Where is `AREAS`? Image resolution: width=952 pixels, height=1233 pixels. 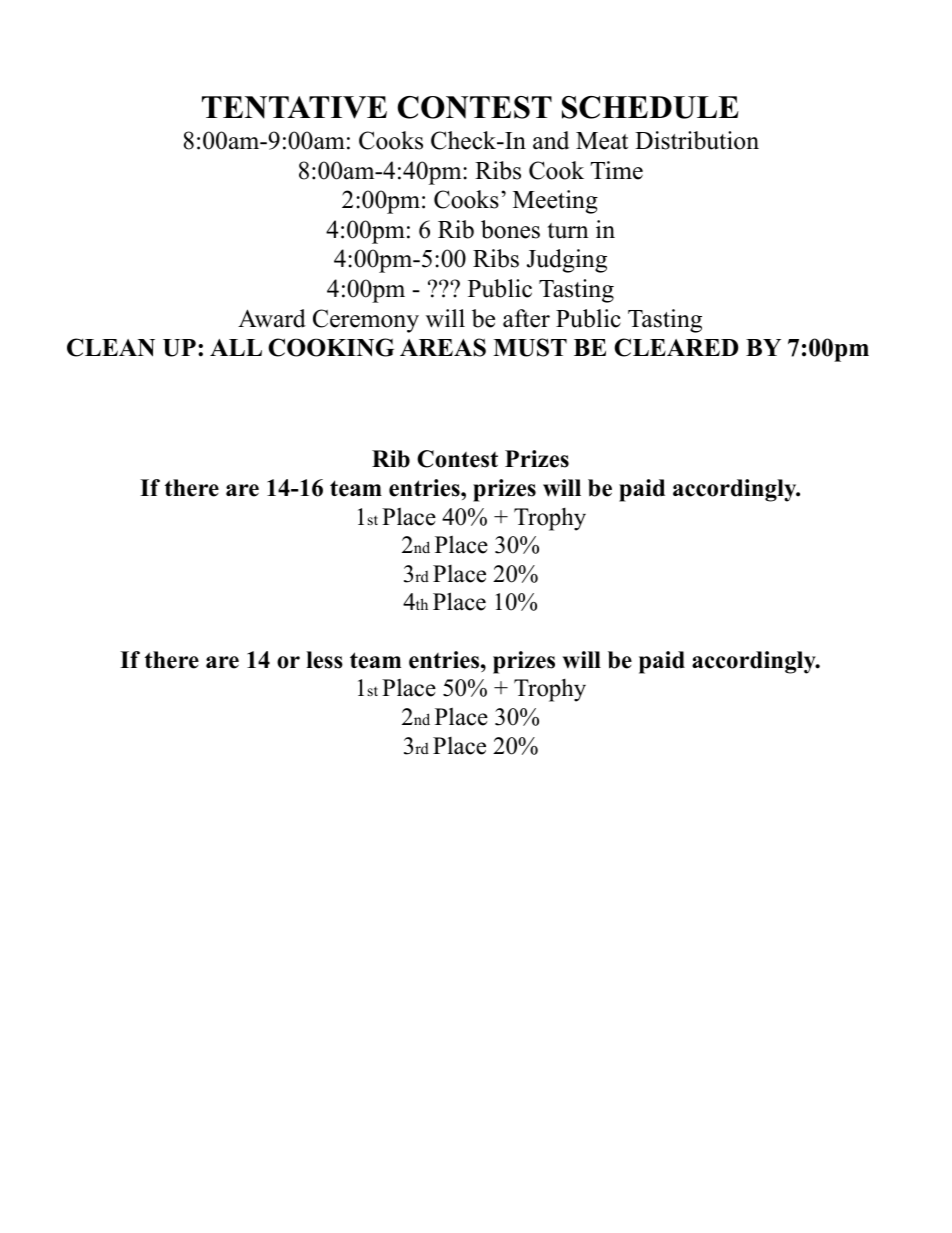
AREAS is located at coordinates (443, 347).
